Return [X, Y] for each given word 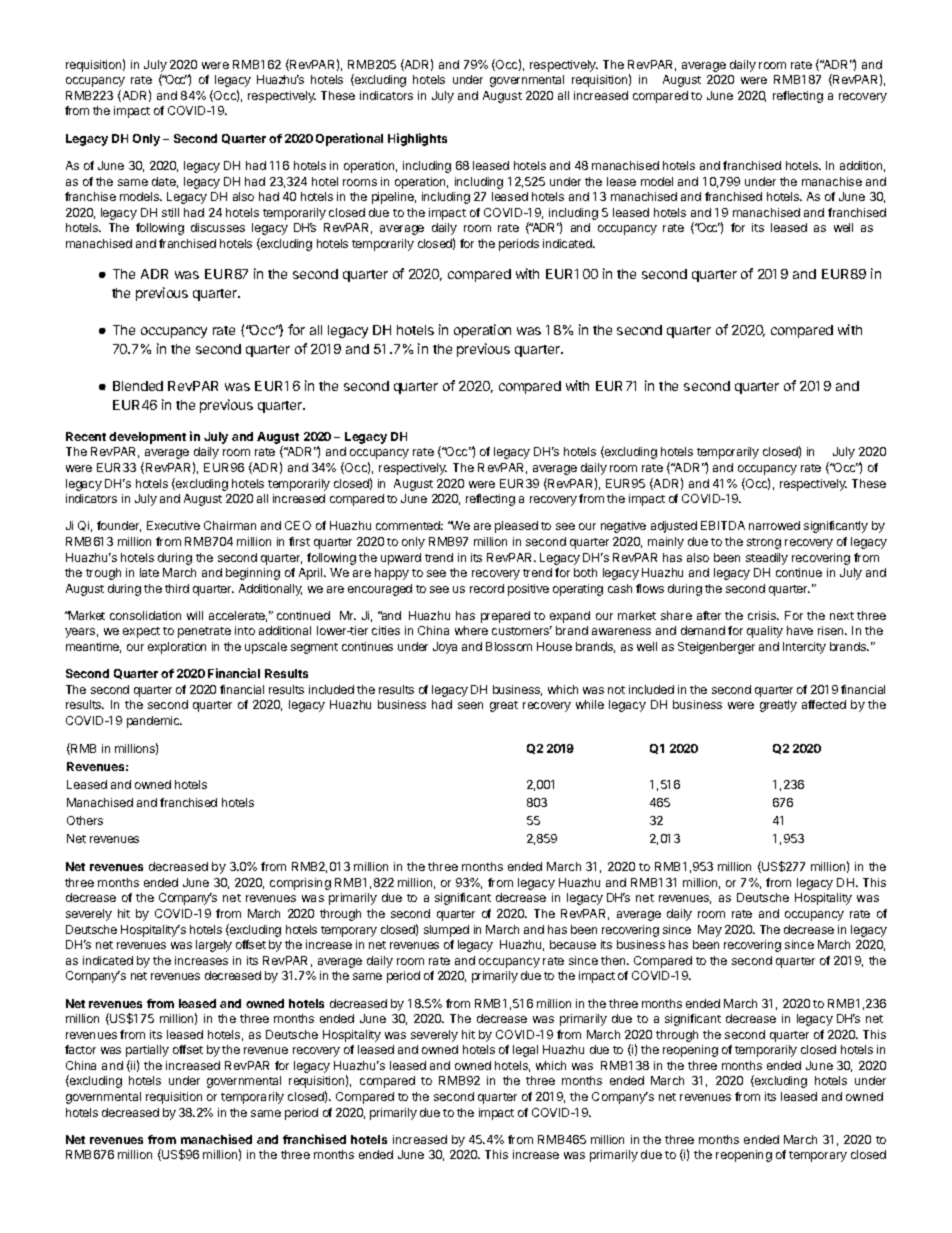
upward [401, 559]
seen [470, 705]
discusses [218, 227]
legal [525, 1051]
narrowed [774, 525]
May [710, 931]
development [147, 438]
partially [147, 1051]
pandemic [154, 722]
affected [824, 704]
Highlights [417, 139]
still [170, 212]
